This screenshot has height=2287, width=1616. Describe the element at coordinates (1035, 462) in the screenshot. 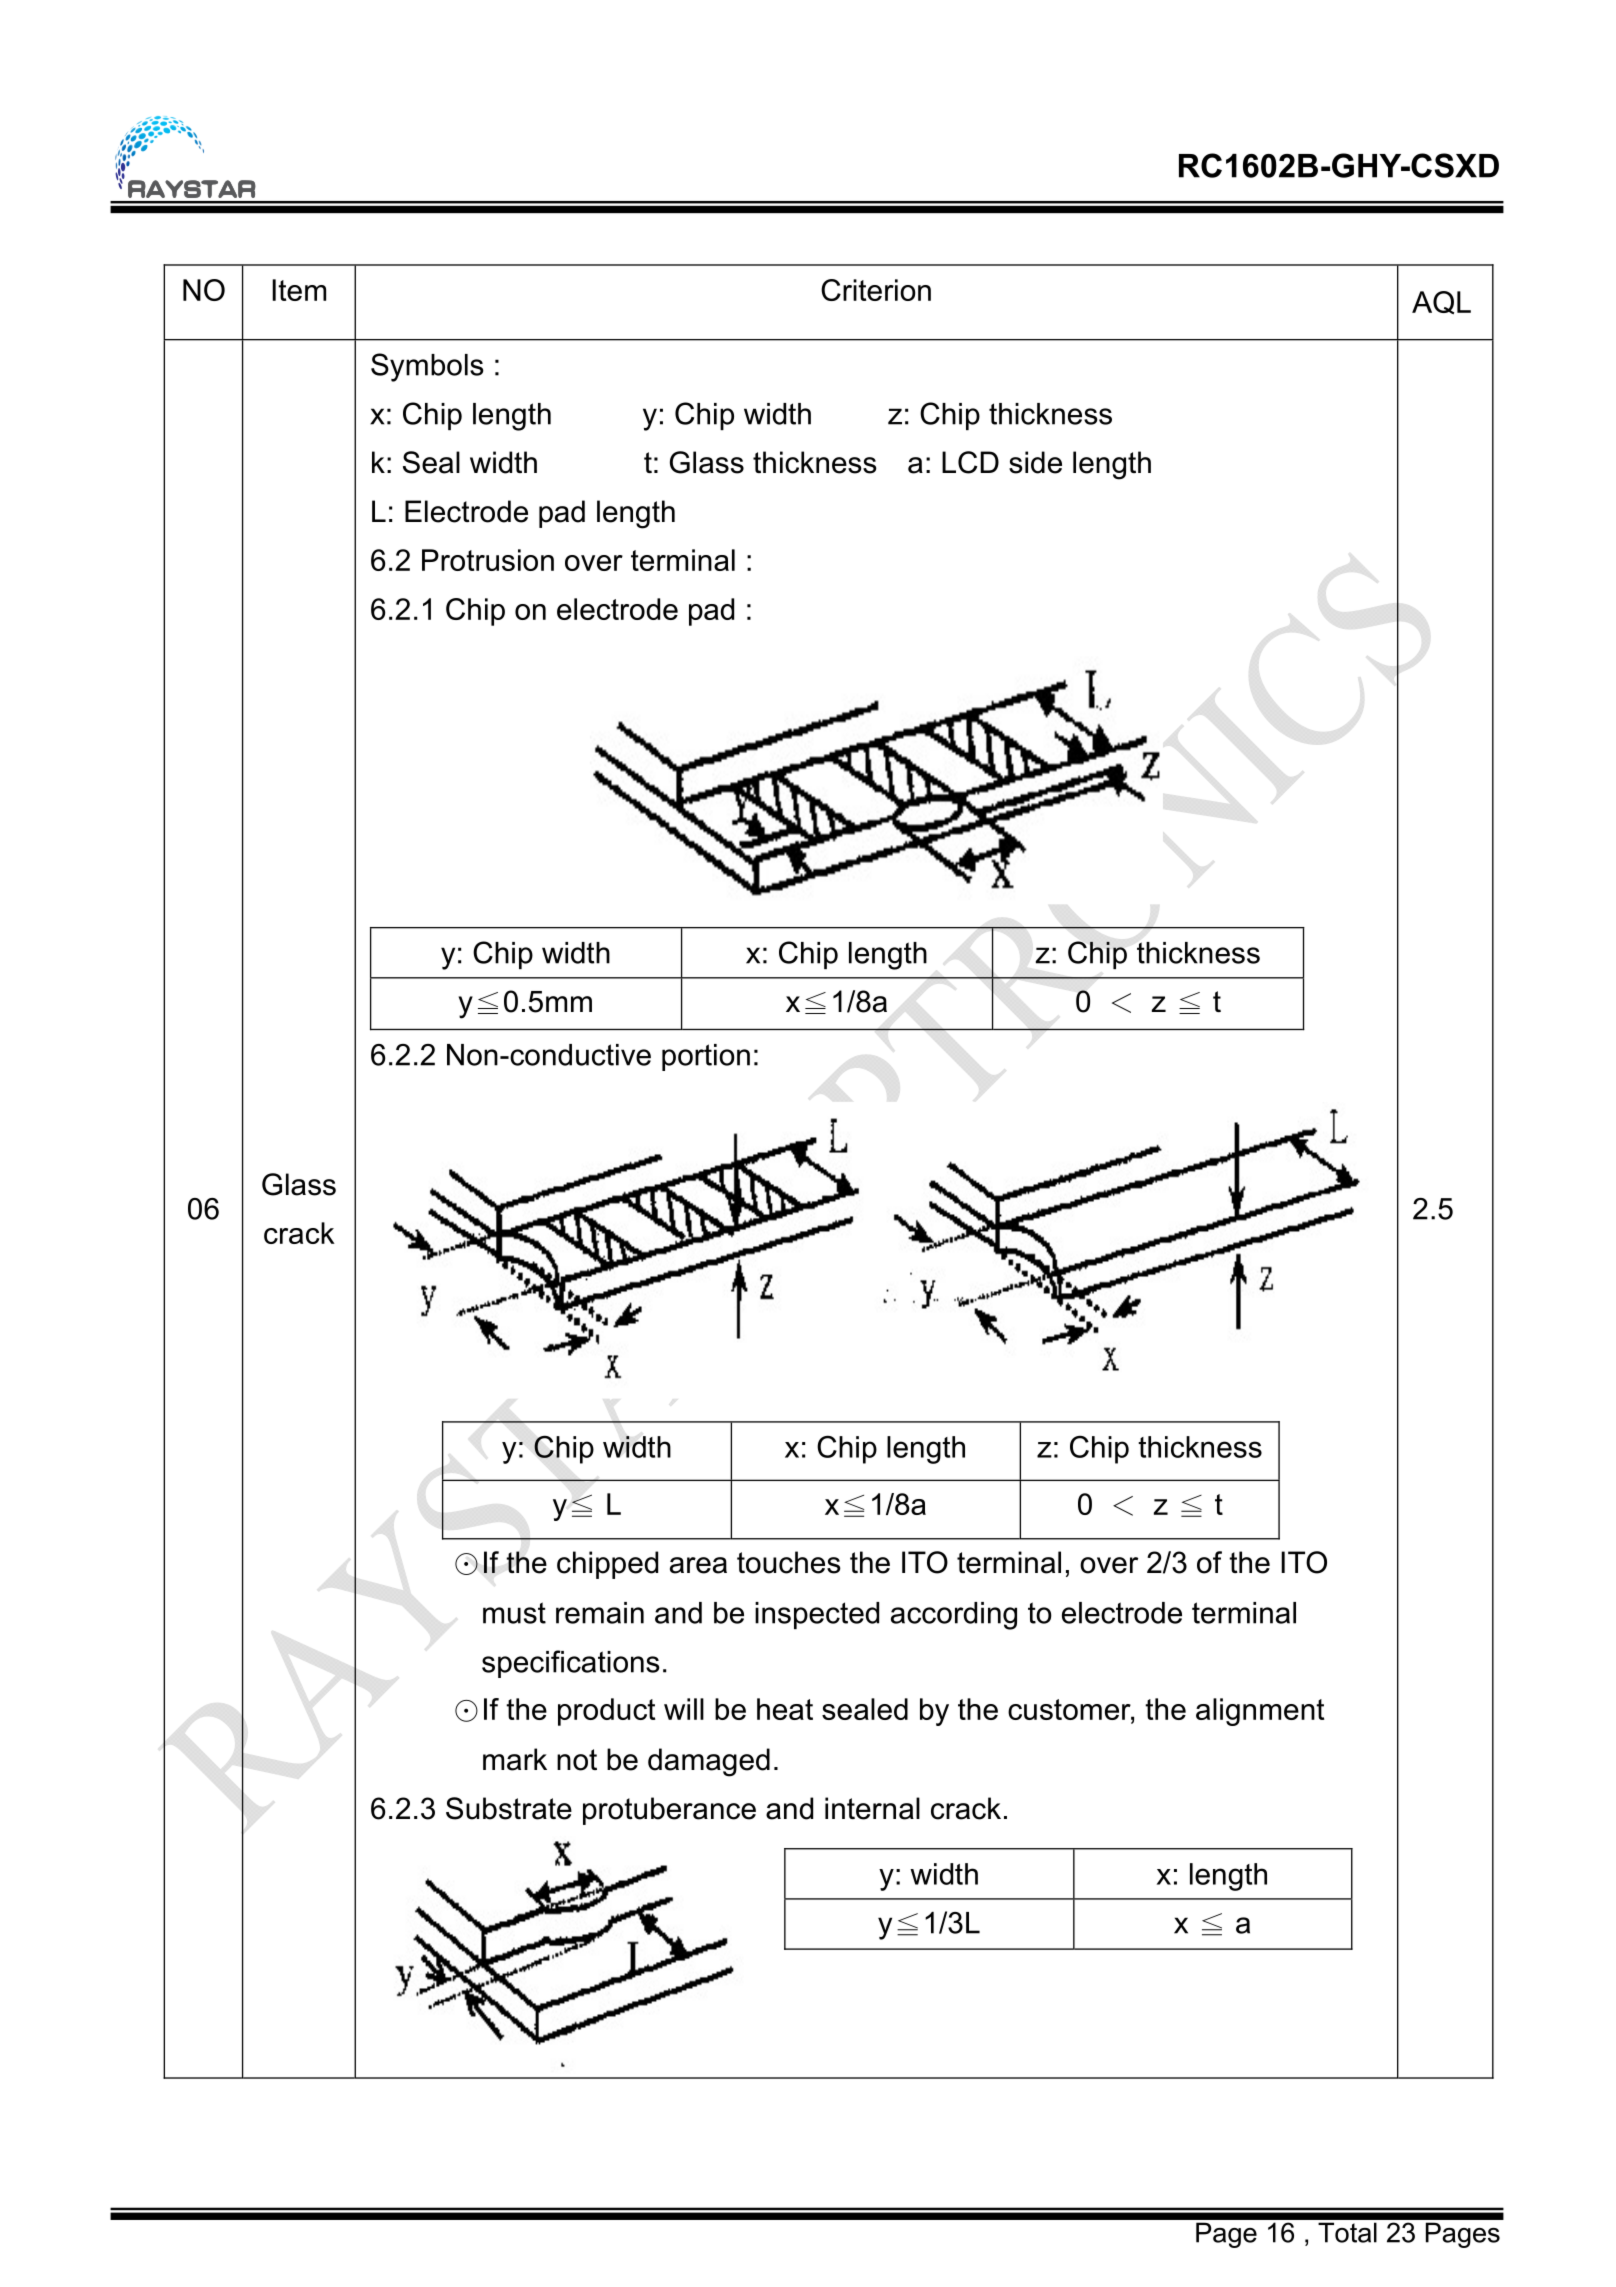

I see `side` at that location.
